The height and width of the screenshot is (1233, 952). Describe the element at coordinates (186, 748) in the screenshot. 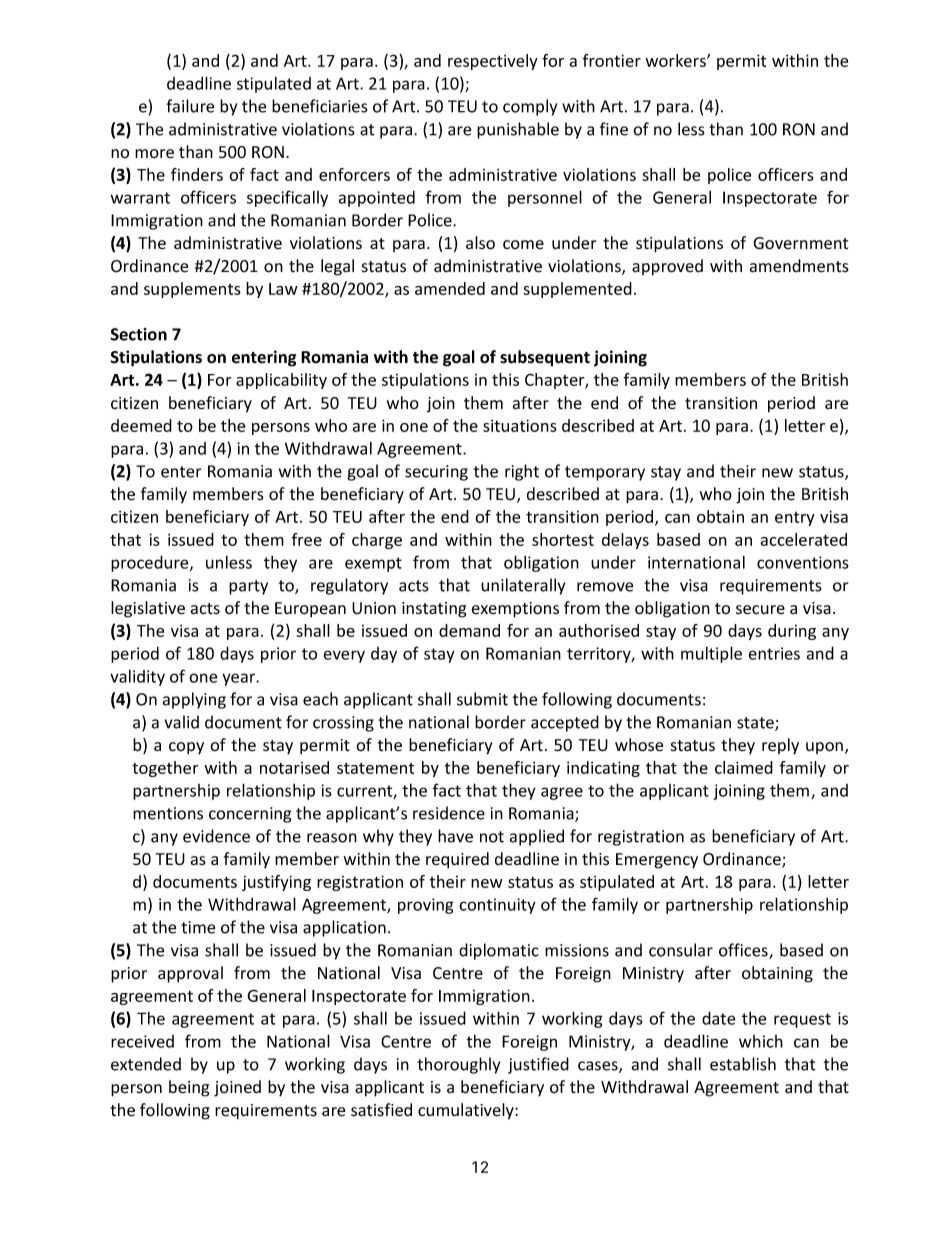

I see `copy` at that location.
